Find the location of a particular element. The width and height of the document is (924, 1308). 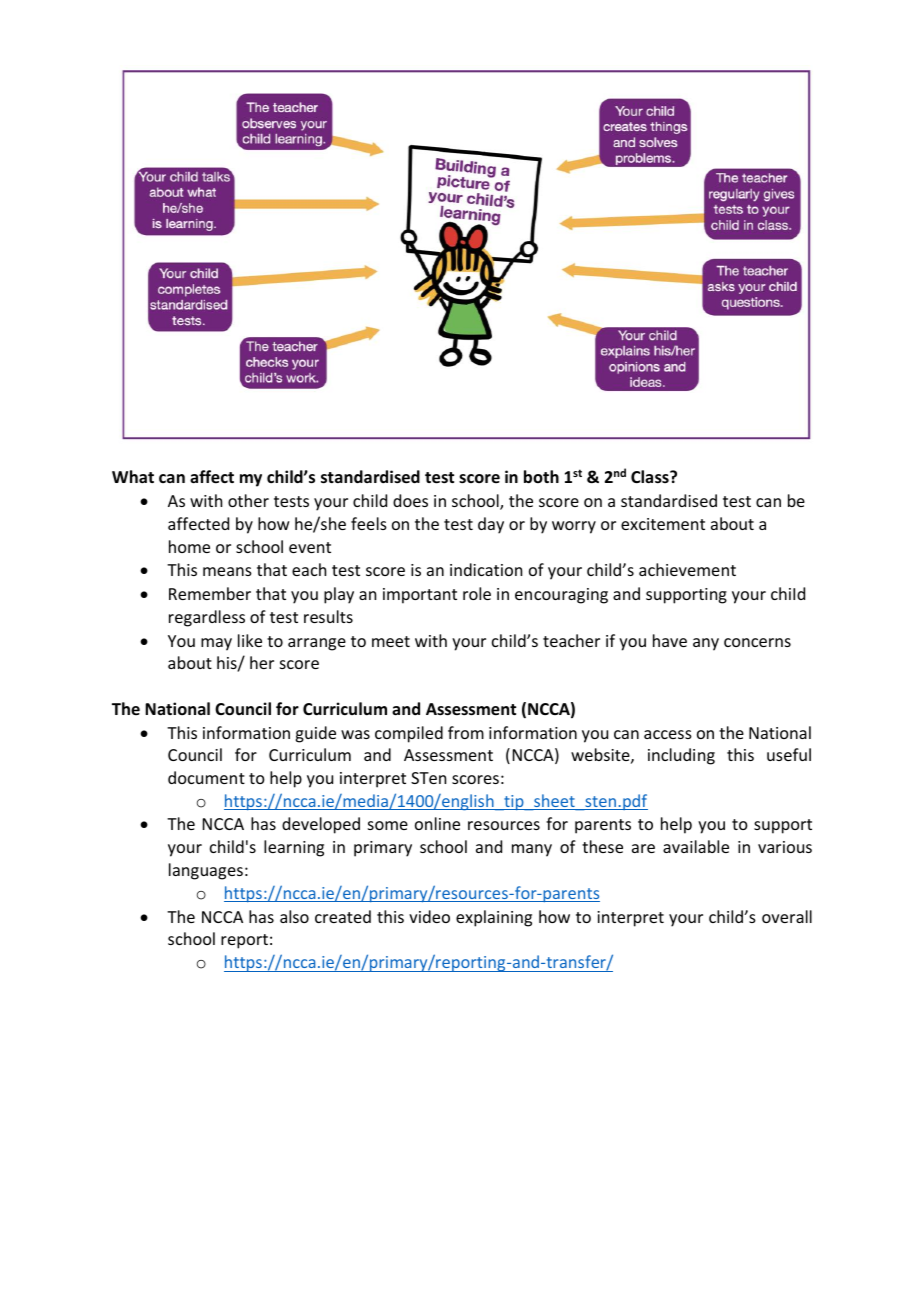

Class is located at coordinates (651, 477).
